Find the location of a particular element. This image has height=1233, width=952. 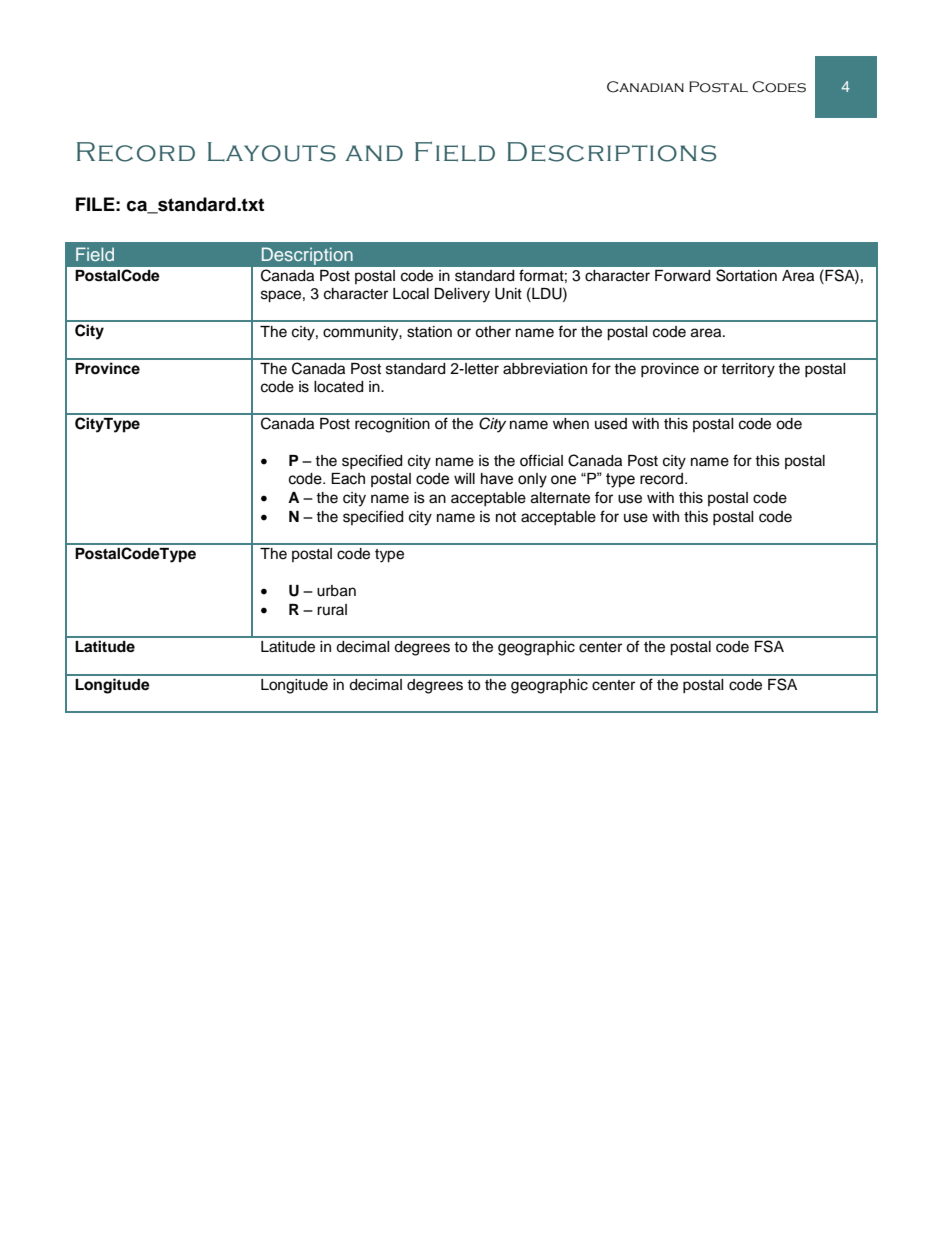

used is located at coordinates (611, 424).
